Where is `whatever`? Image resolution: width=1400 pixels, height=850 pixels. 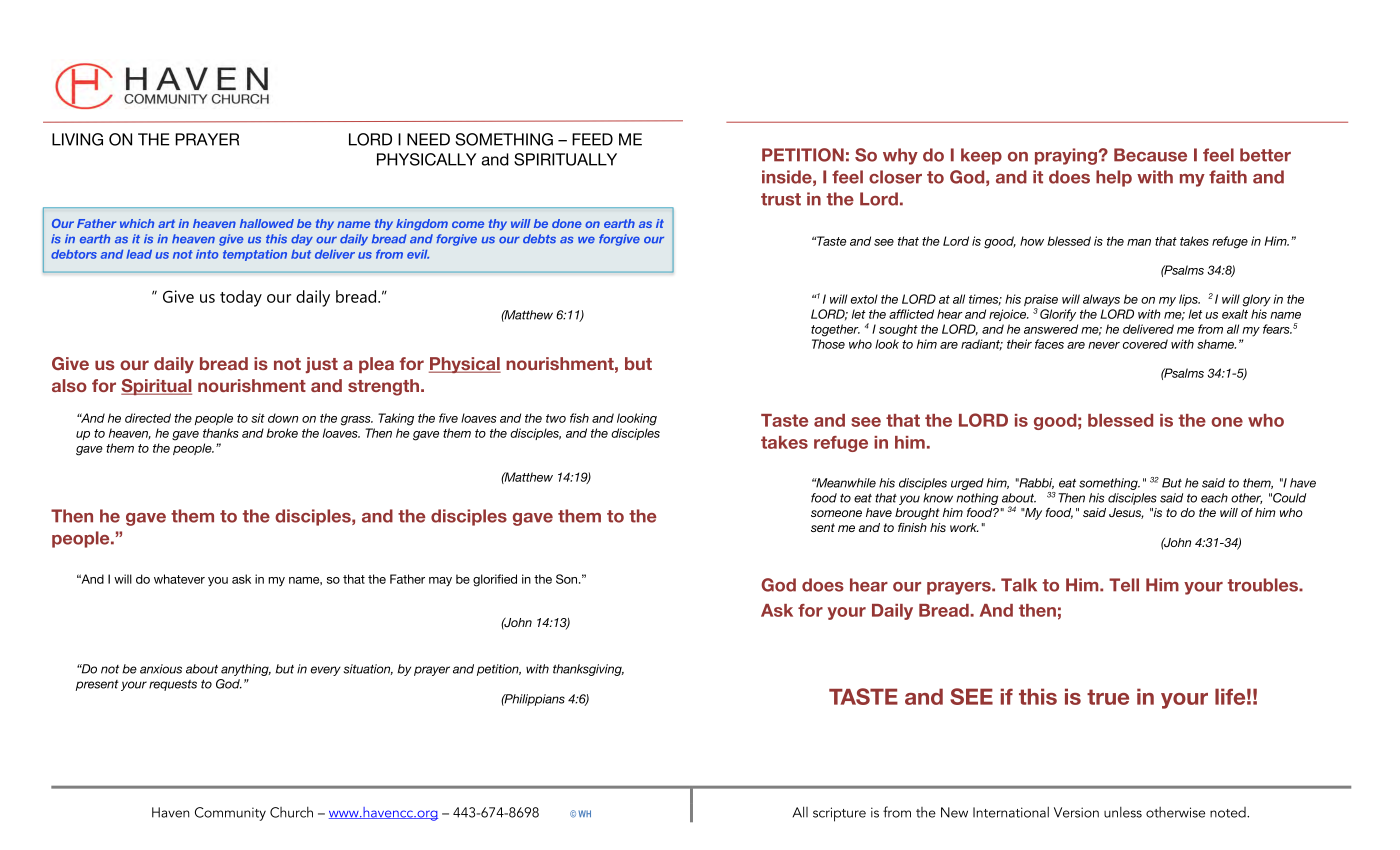
whatever is located at coordinates (179, 579).
